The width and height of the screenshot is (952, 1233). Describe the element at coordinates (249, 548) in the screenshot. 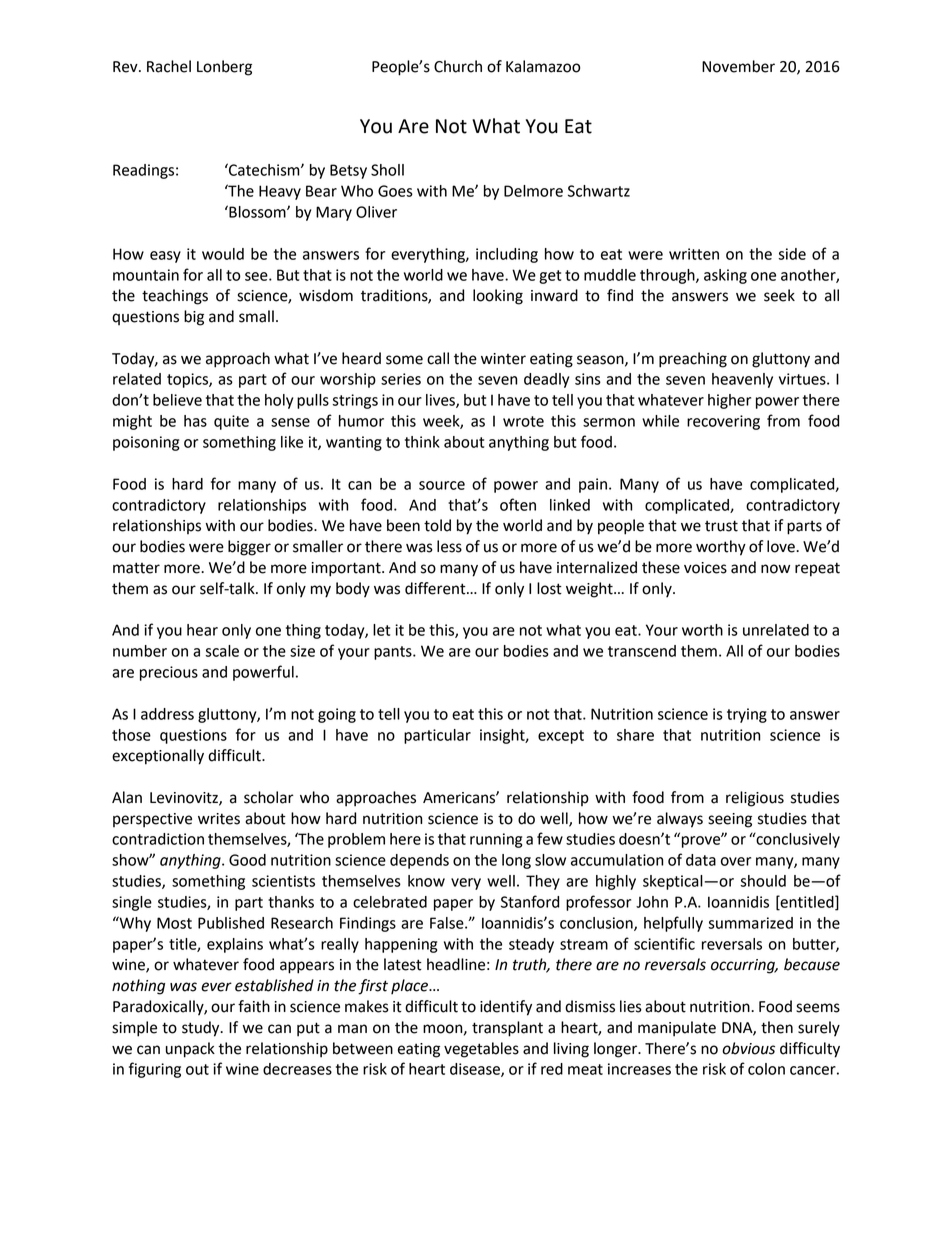

I see `bigger` at that location.
